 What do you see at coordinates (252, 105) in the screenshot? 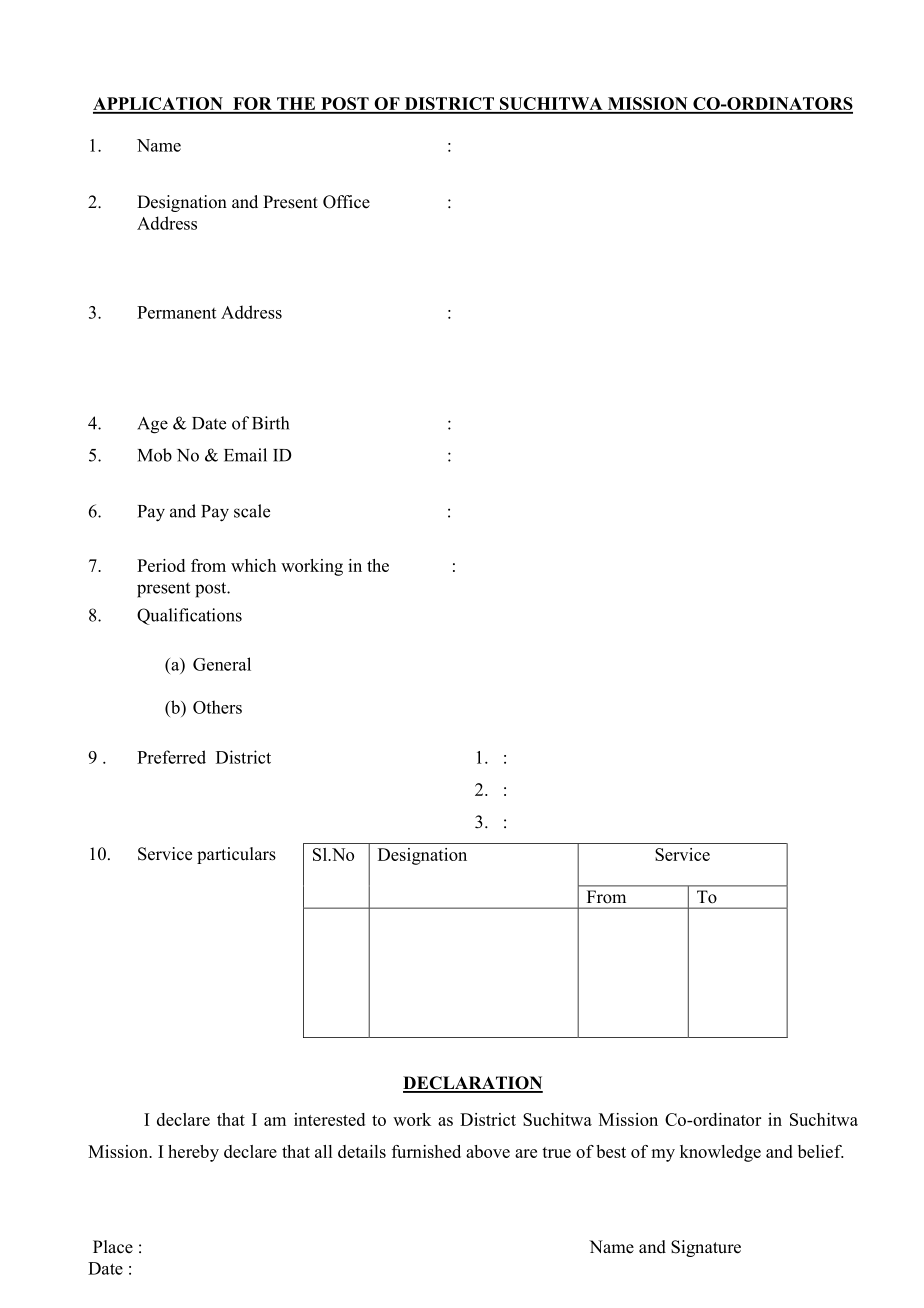
I see `FOR` at bounding box center [252, 105].
